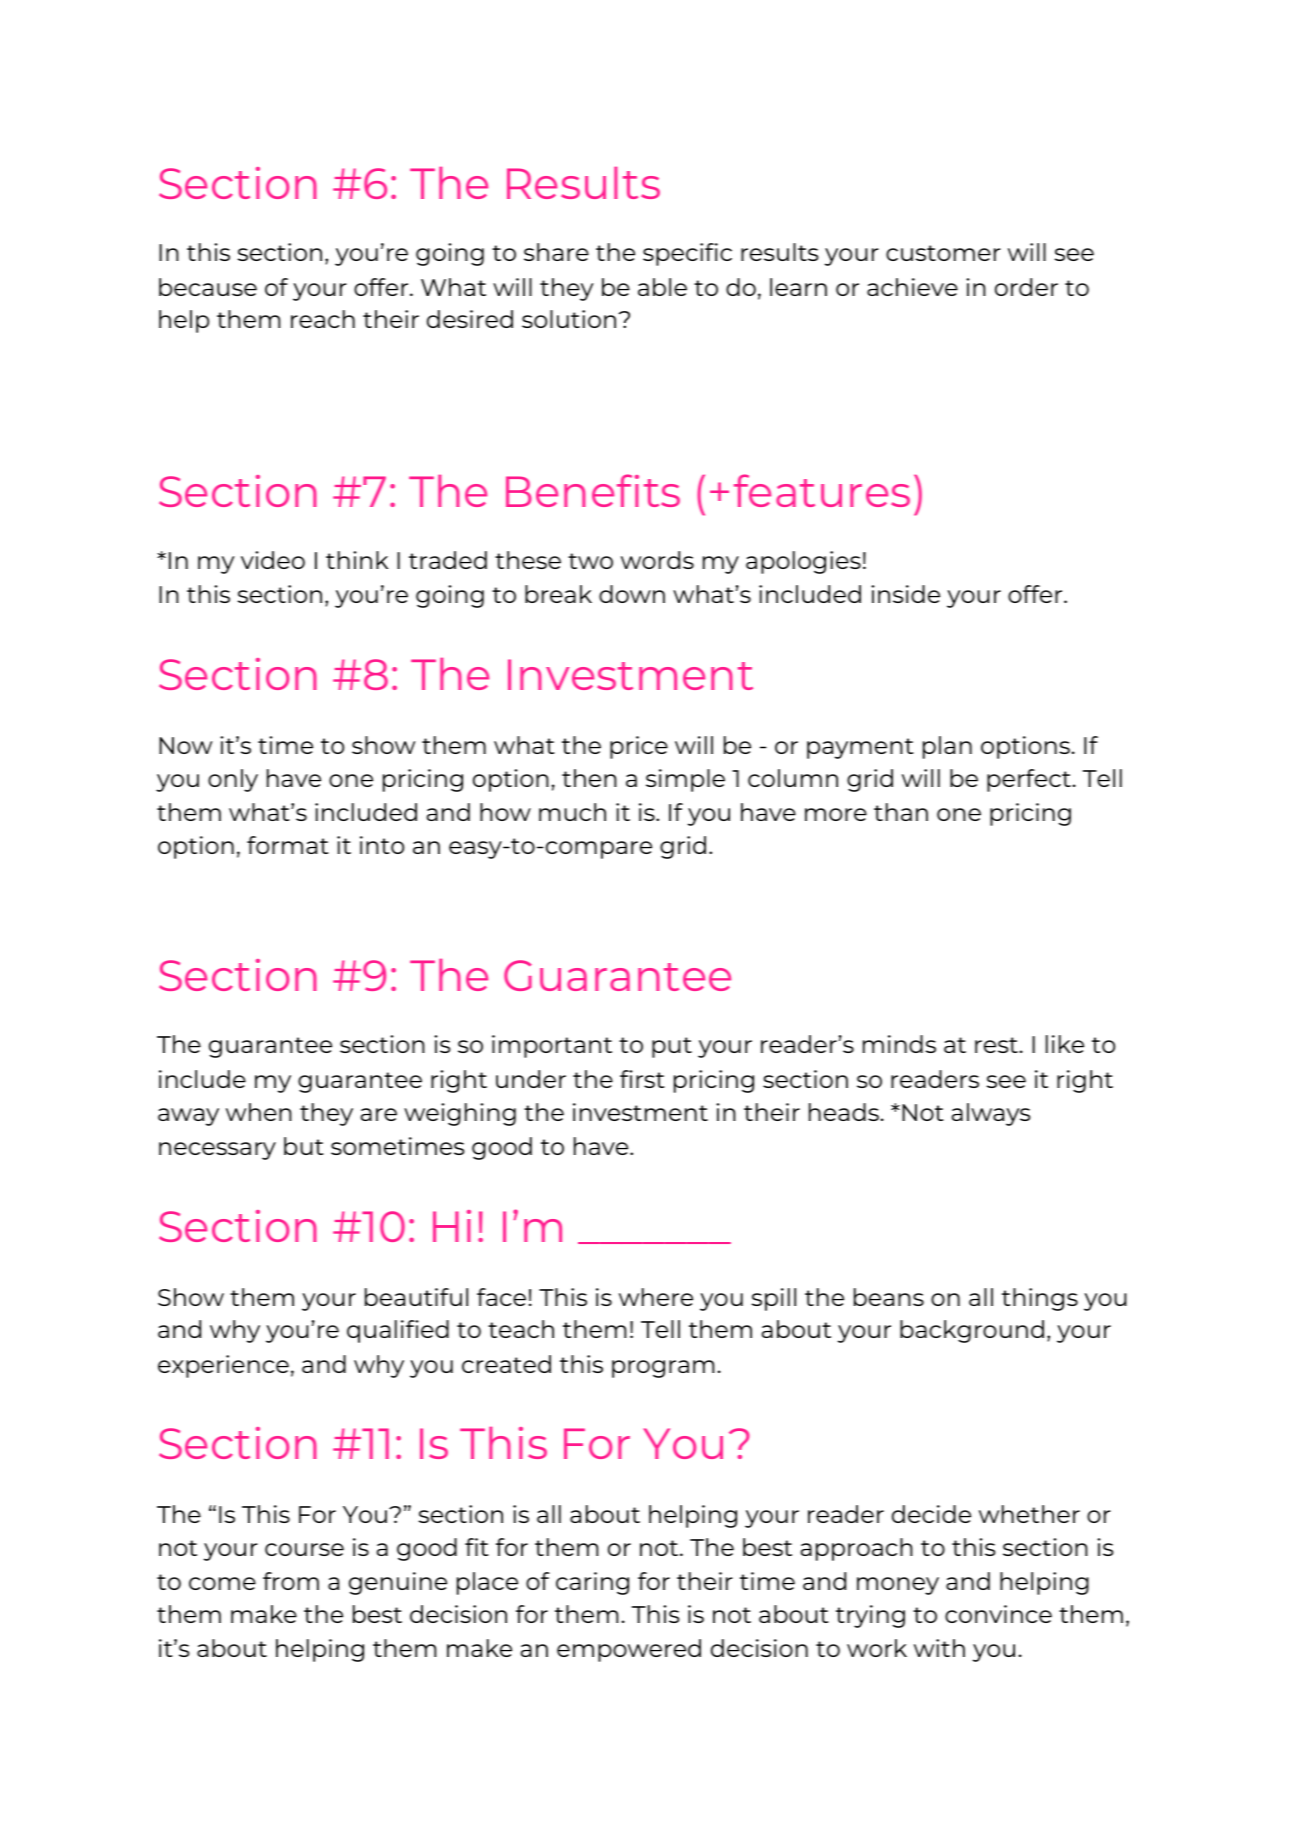 The width and height of the image is (1299, 1838). Describe the element at coordinates (662, 287) in the image. I see `able` at that location.
